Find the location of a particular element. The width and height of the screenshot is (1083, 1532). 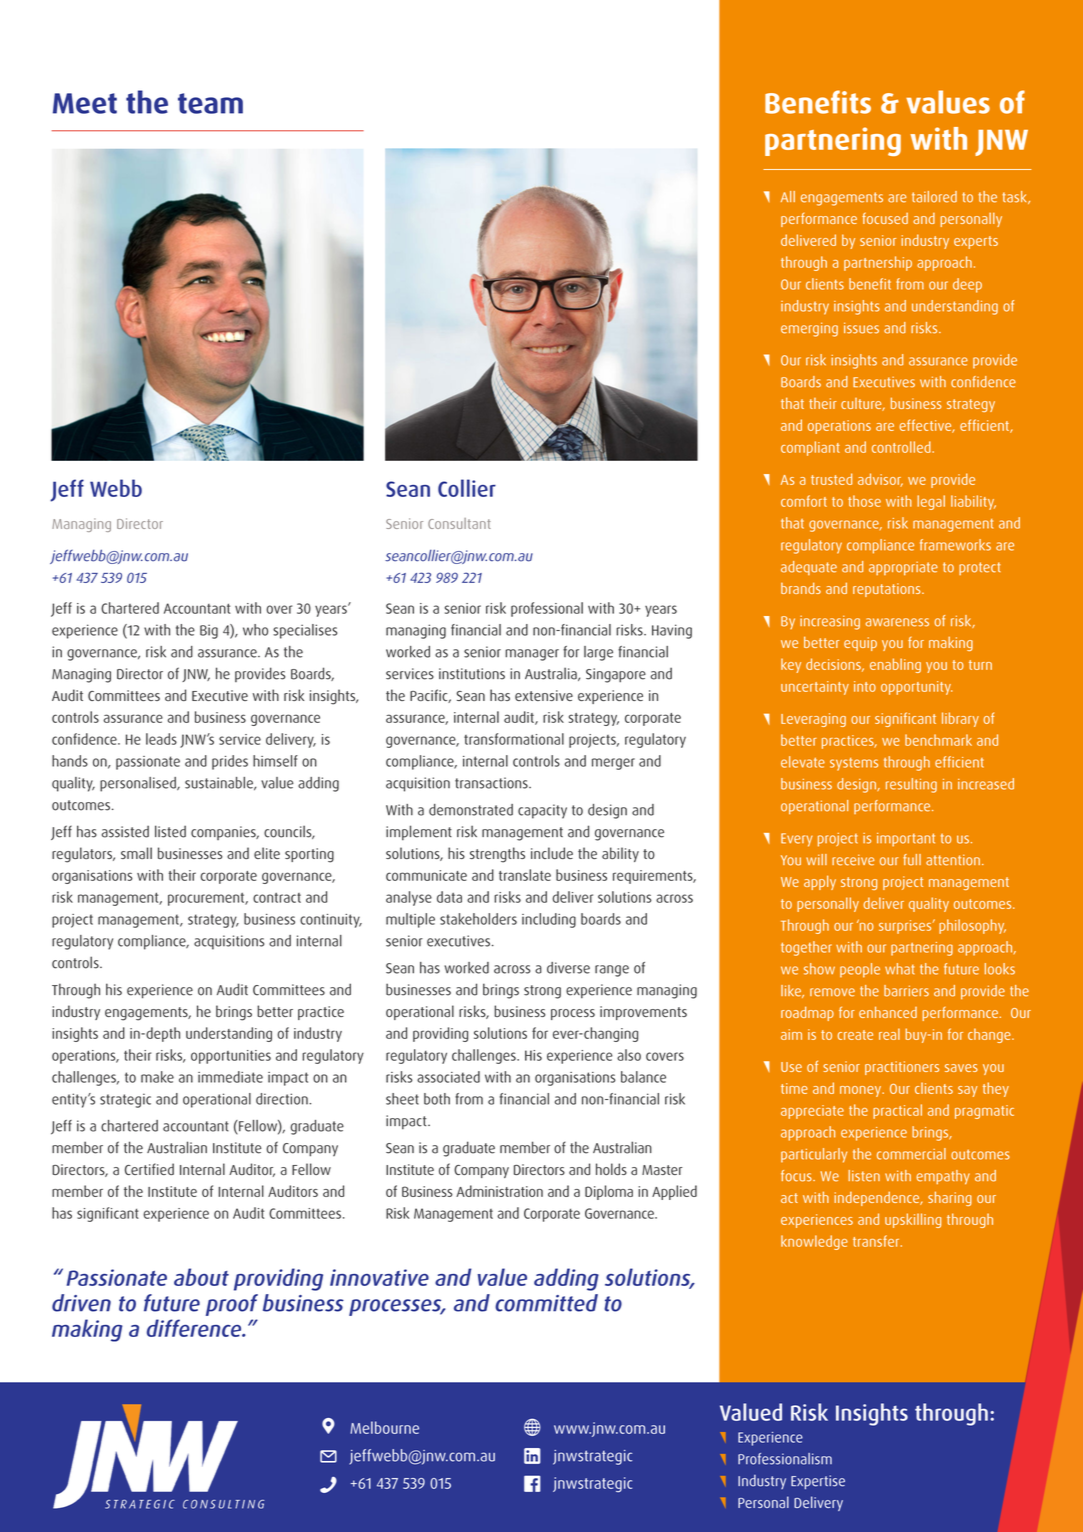

listed is located at coordinates (170, 831).
